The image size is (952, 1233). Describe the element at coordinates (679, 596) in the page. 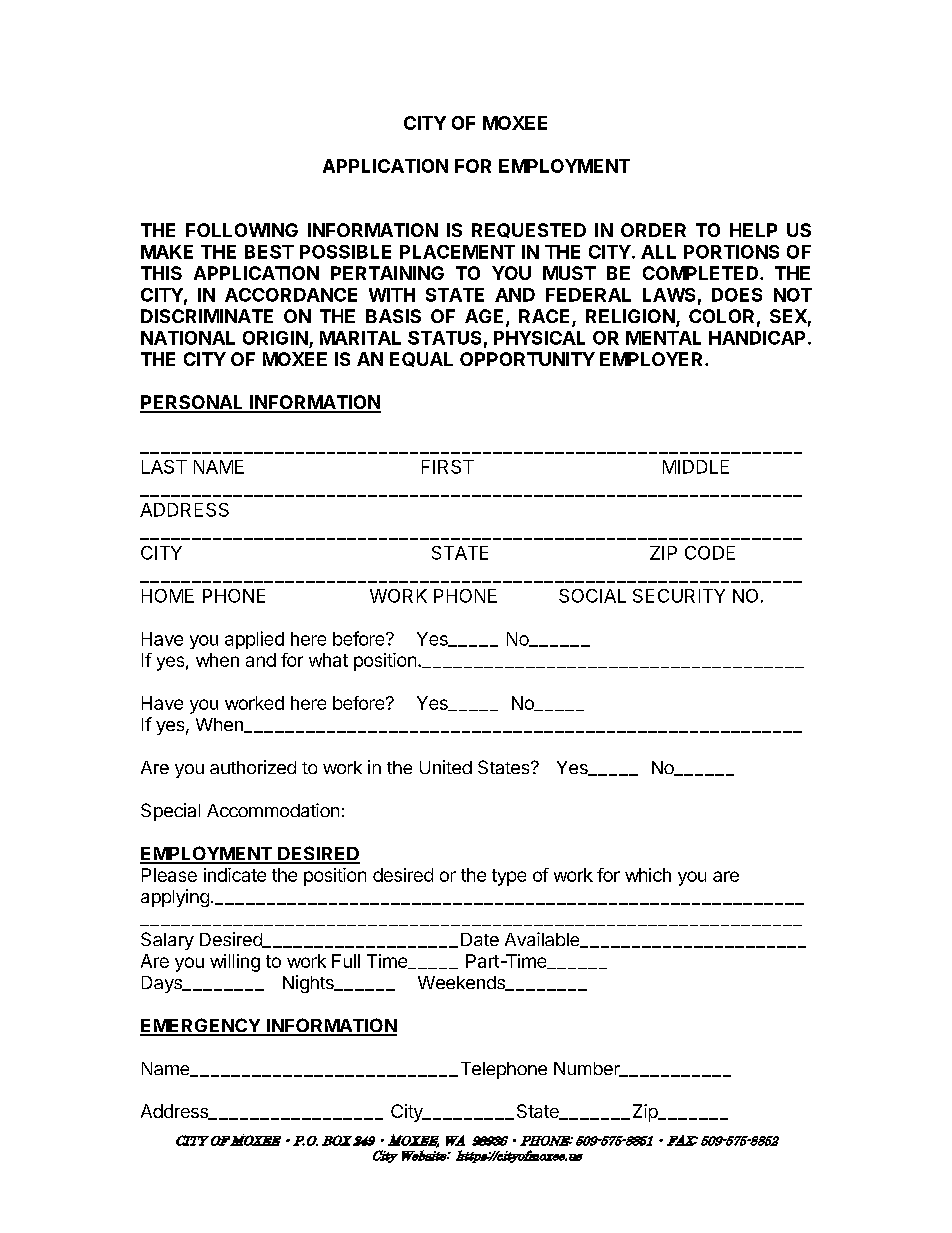

I see `SECURITY` at that location.
